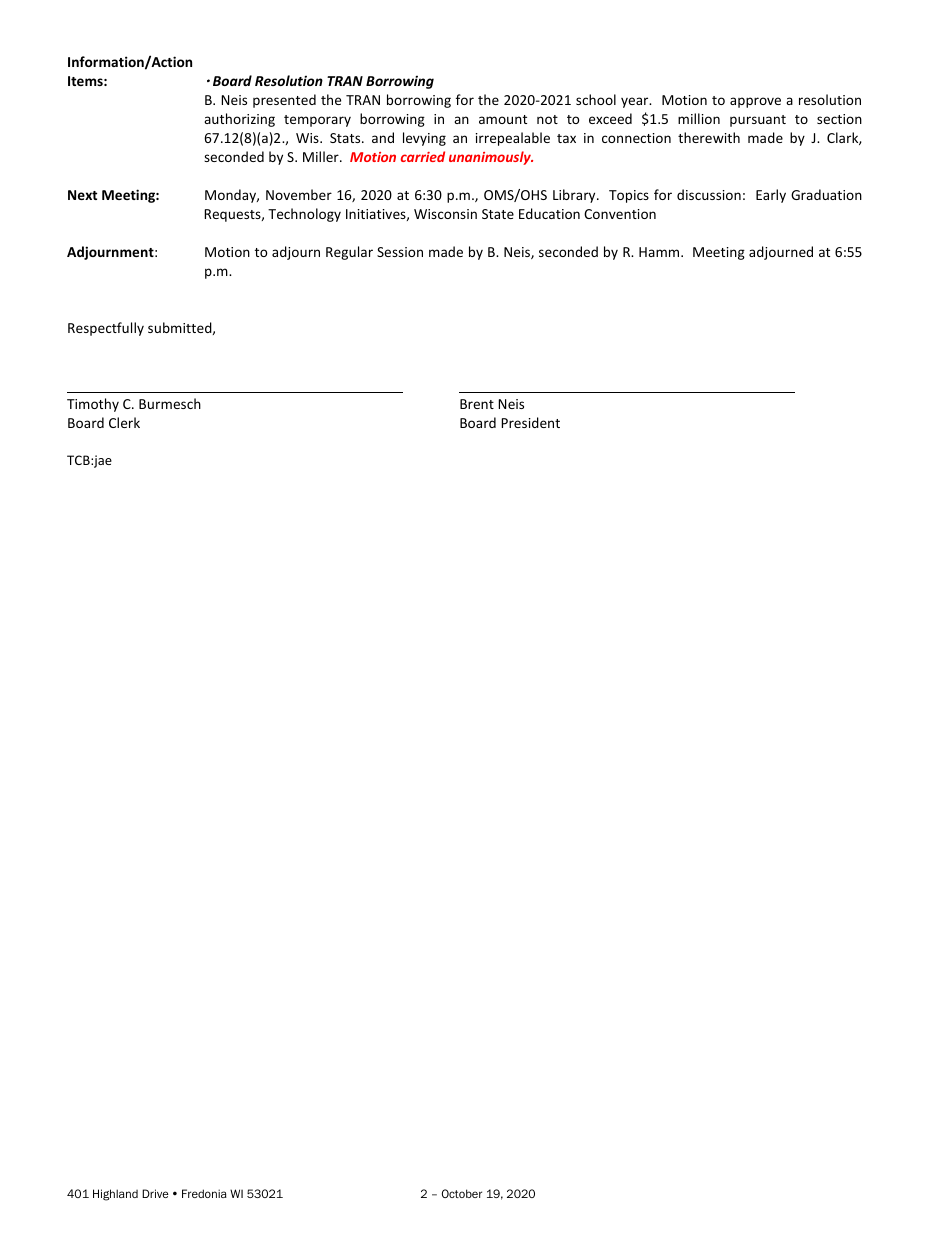 The image size is (952, 1233). What do you see at coordinates (477, 404) in the screenshot?
I see `Brent` at bounding box center [477, 404].
